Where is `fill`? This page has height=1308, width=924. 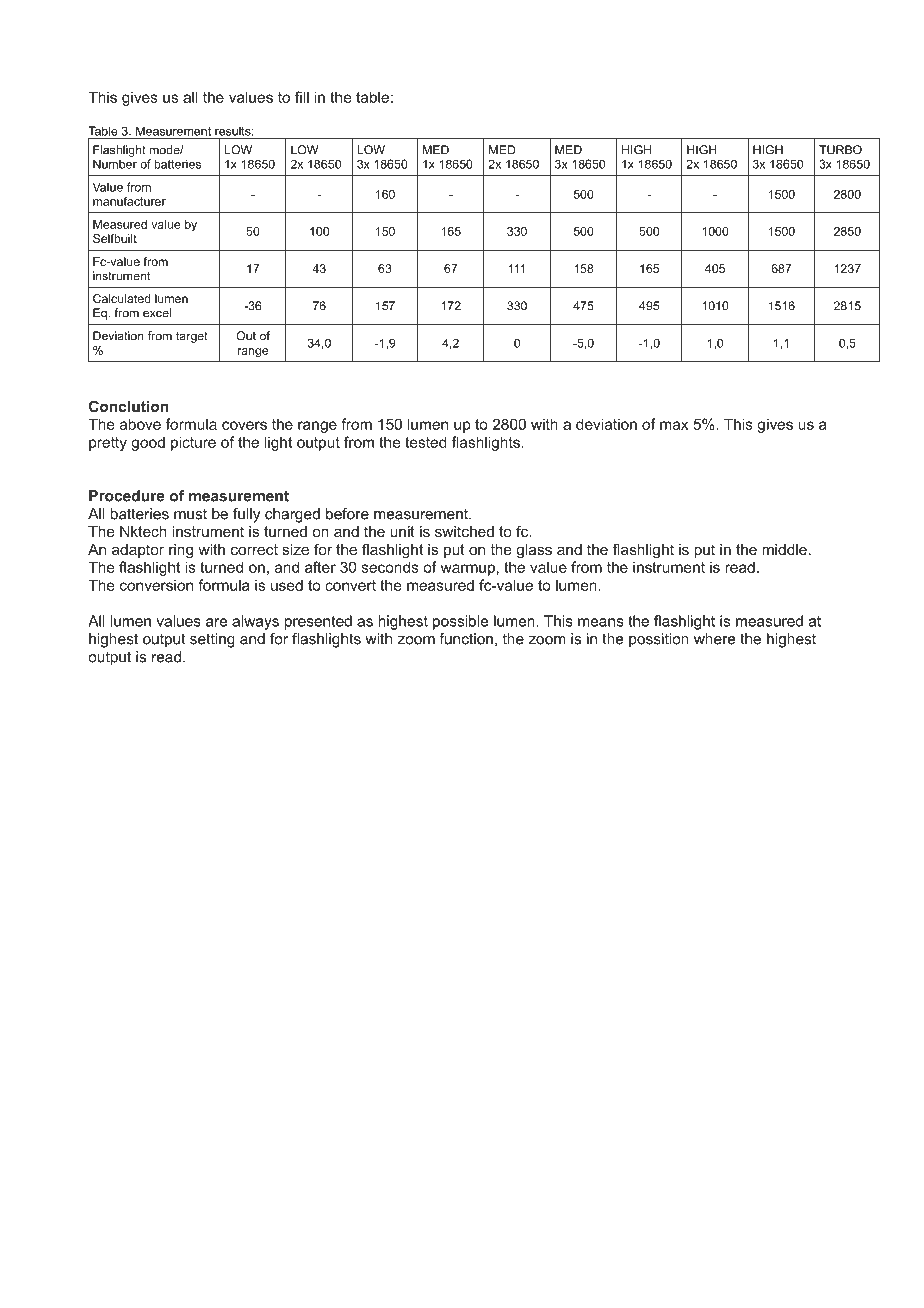 fill is located at coordinates (302, 97).
